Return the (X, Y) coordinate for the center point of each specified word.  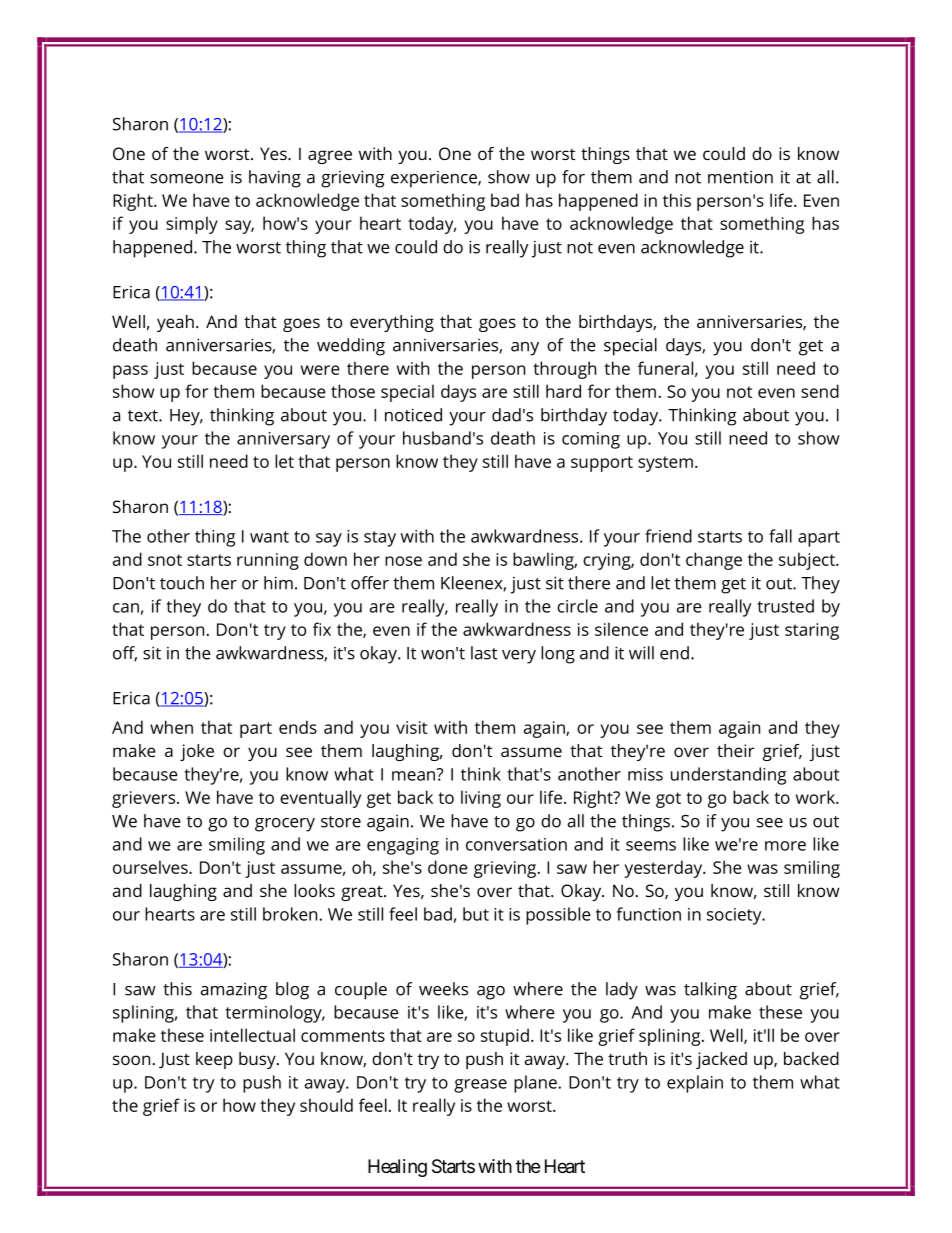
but (476, 914)
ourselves (151, 867)
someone (187, 179)
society (735, 916)
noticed (413, 415)
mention (740, 177)
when (171, 727)
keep (214, 1060)
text (144, 416)
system (665, 464)
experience (435, 179)
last (484, 653)
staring (812, 631)
